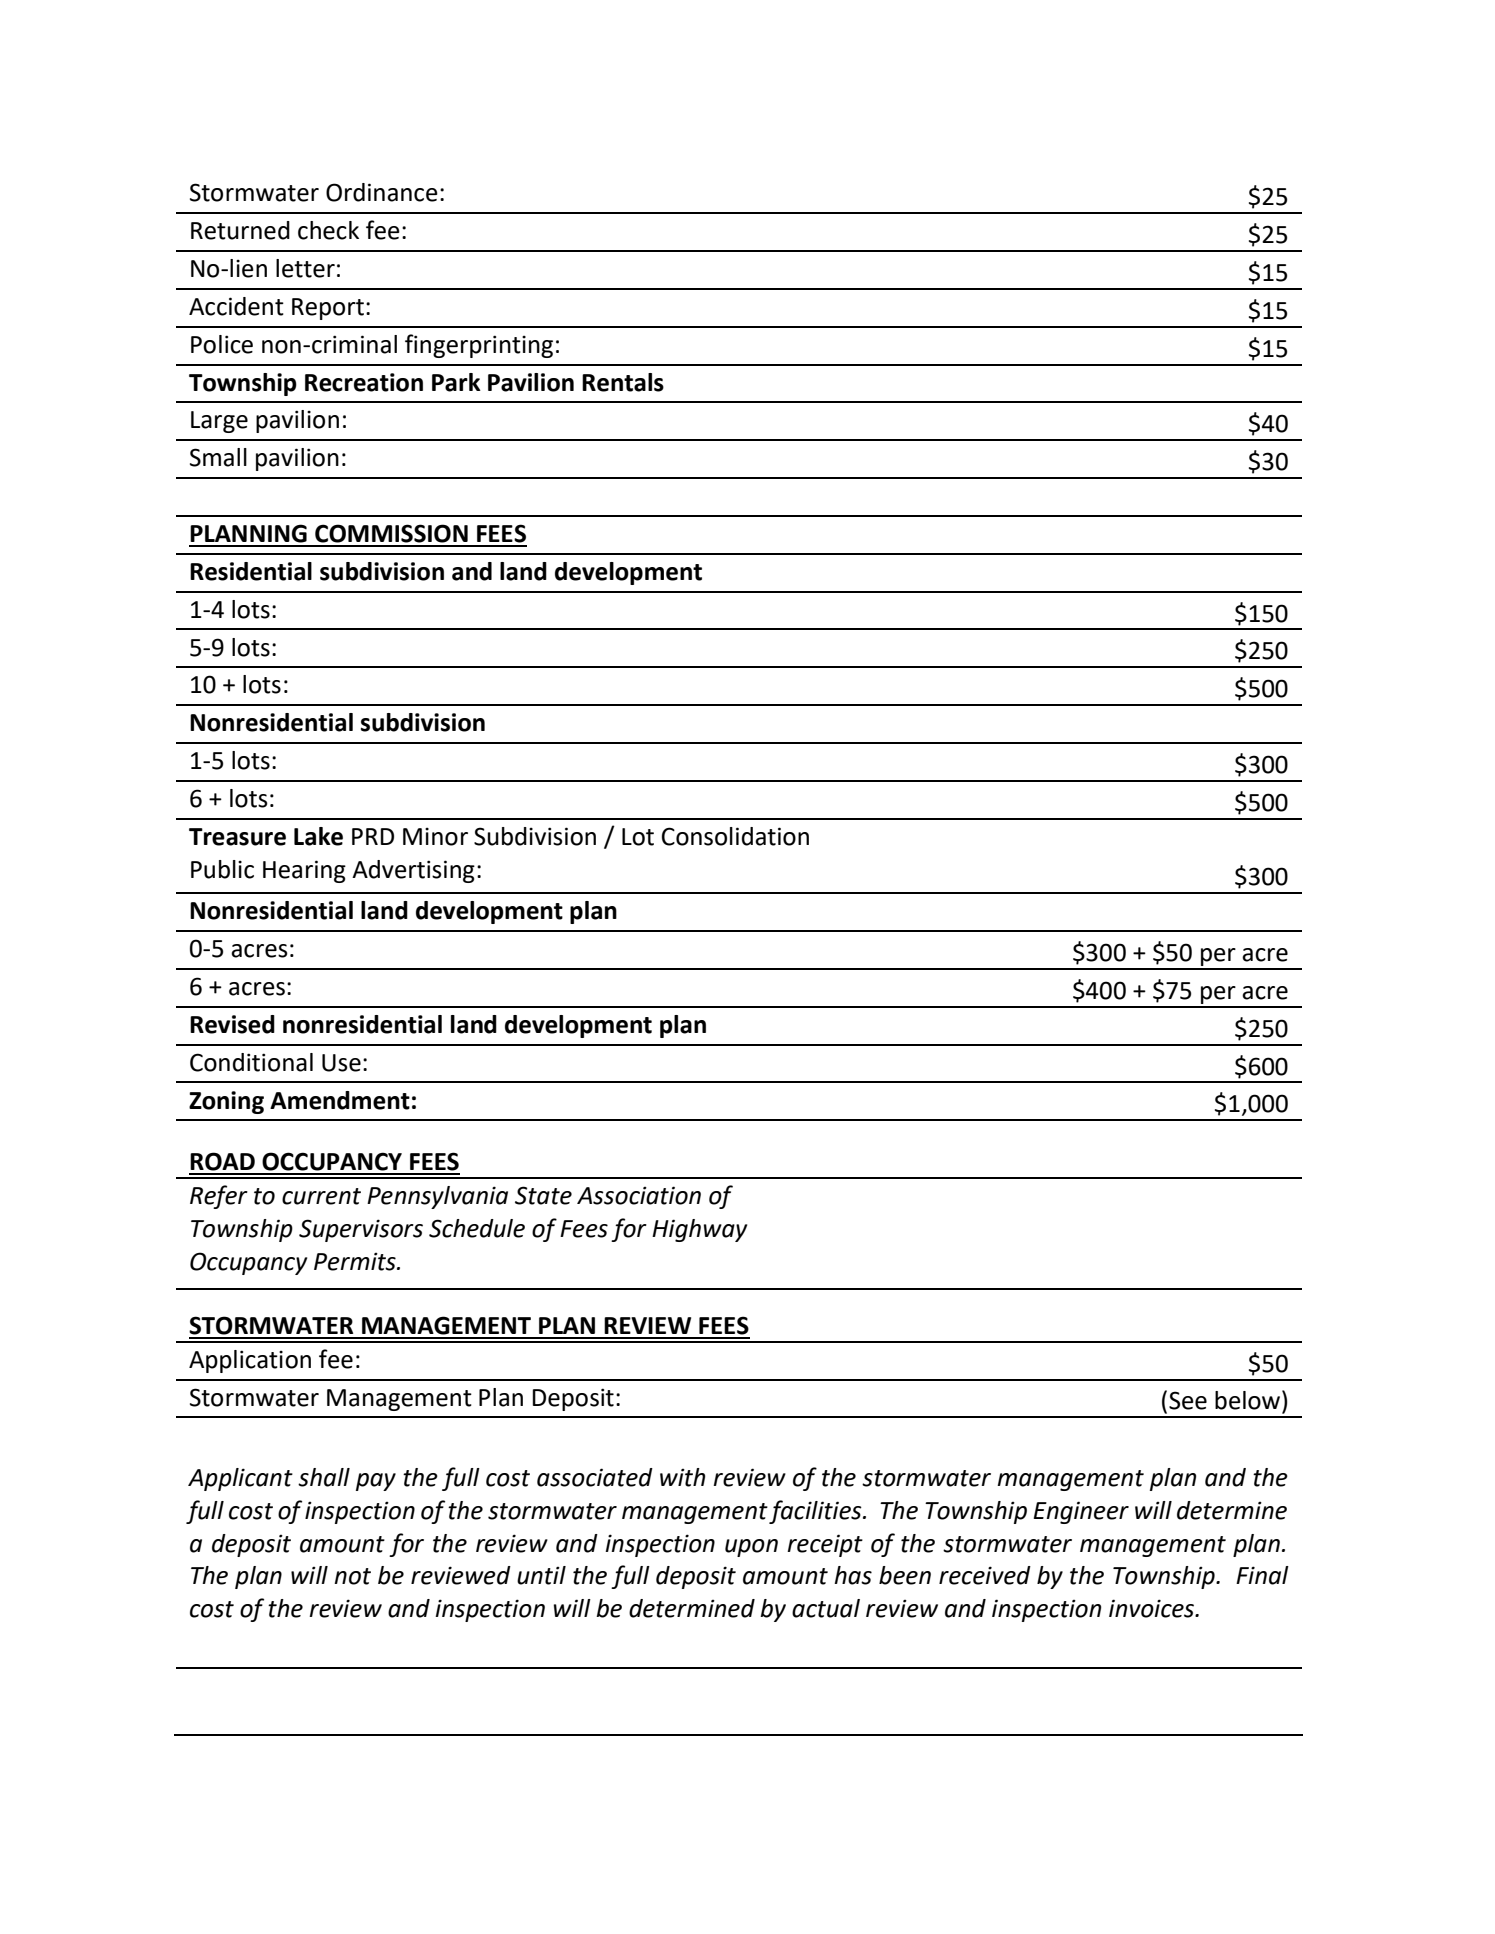 This screenshot has height=1934, width=1495. I want to click on Minor, so click(435, 836).
